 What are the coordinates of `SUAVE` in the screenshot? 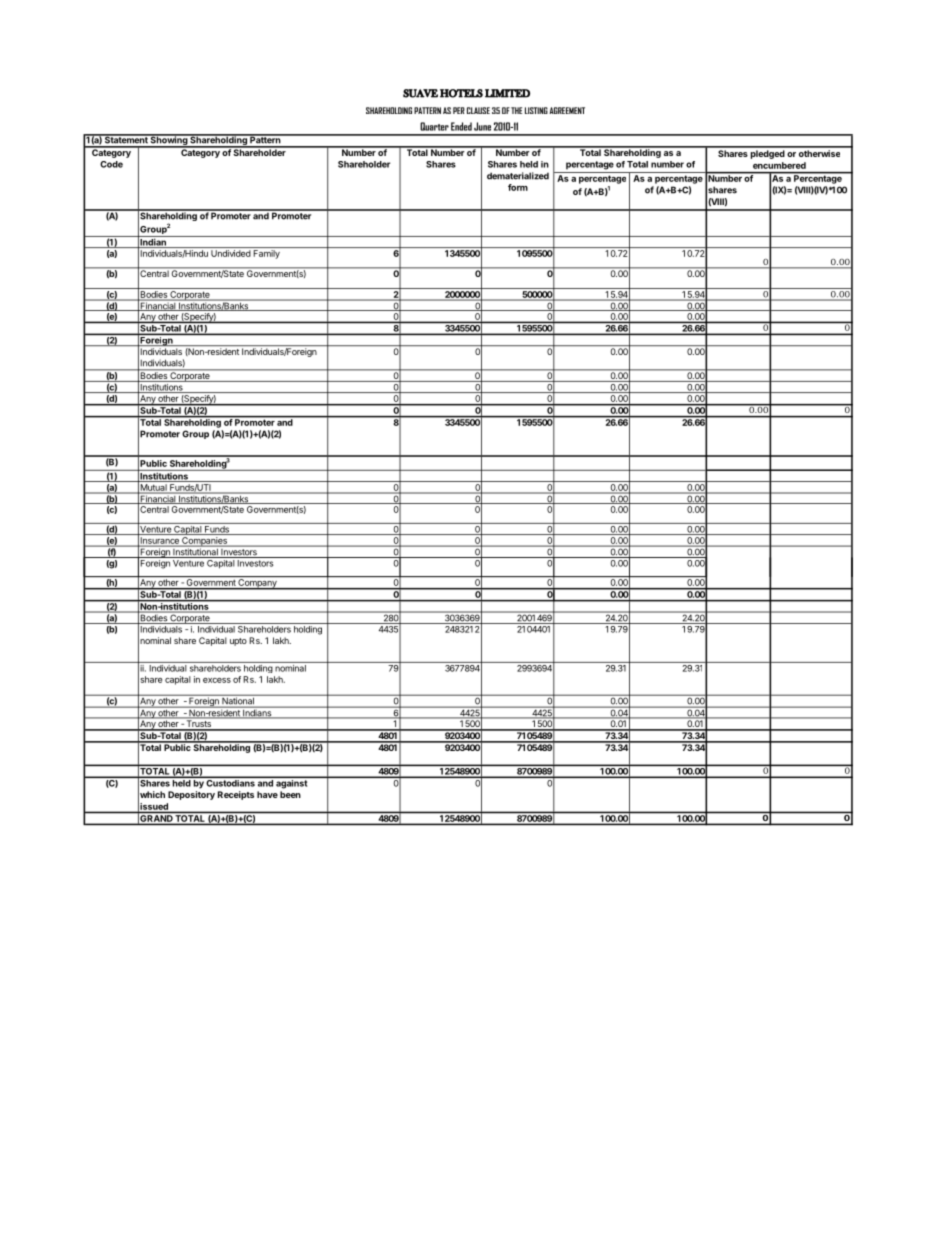 It's located at (420, 93).
